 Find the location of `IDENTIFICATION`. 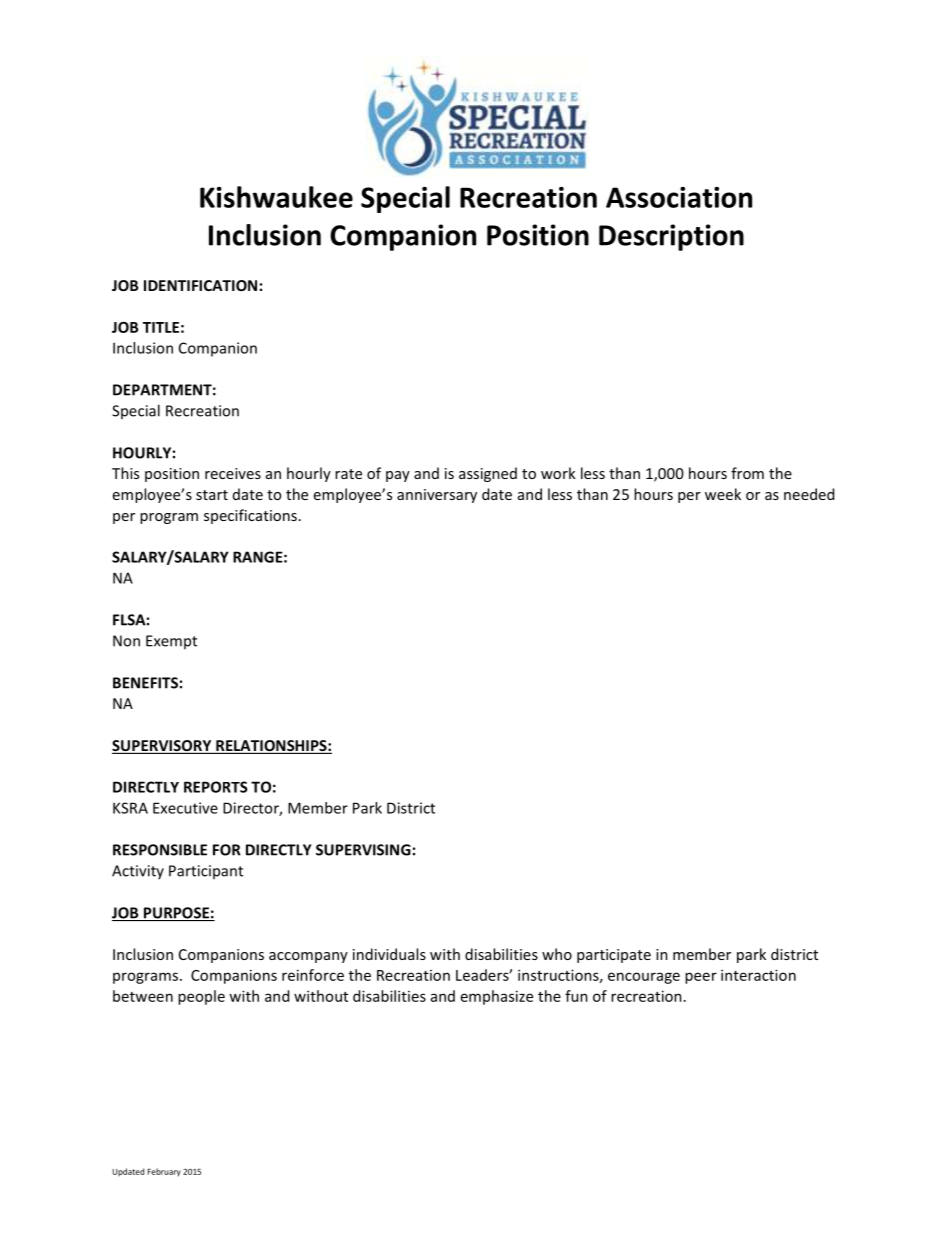

IDENTIFICATION is located at coordinates (200, 285).
